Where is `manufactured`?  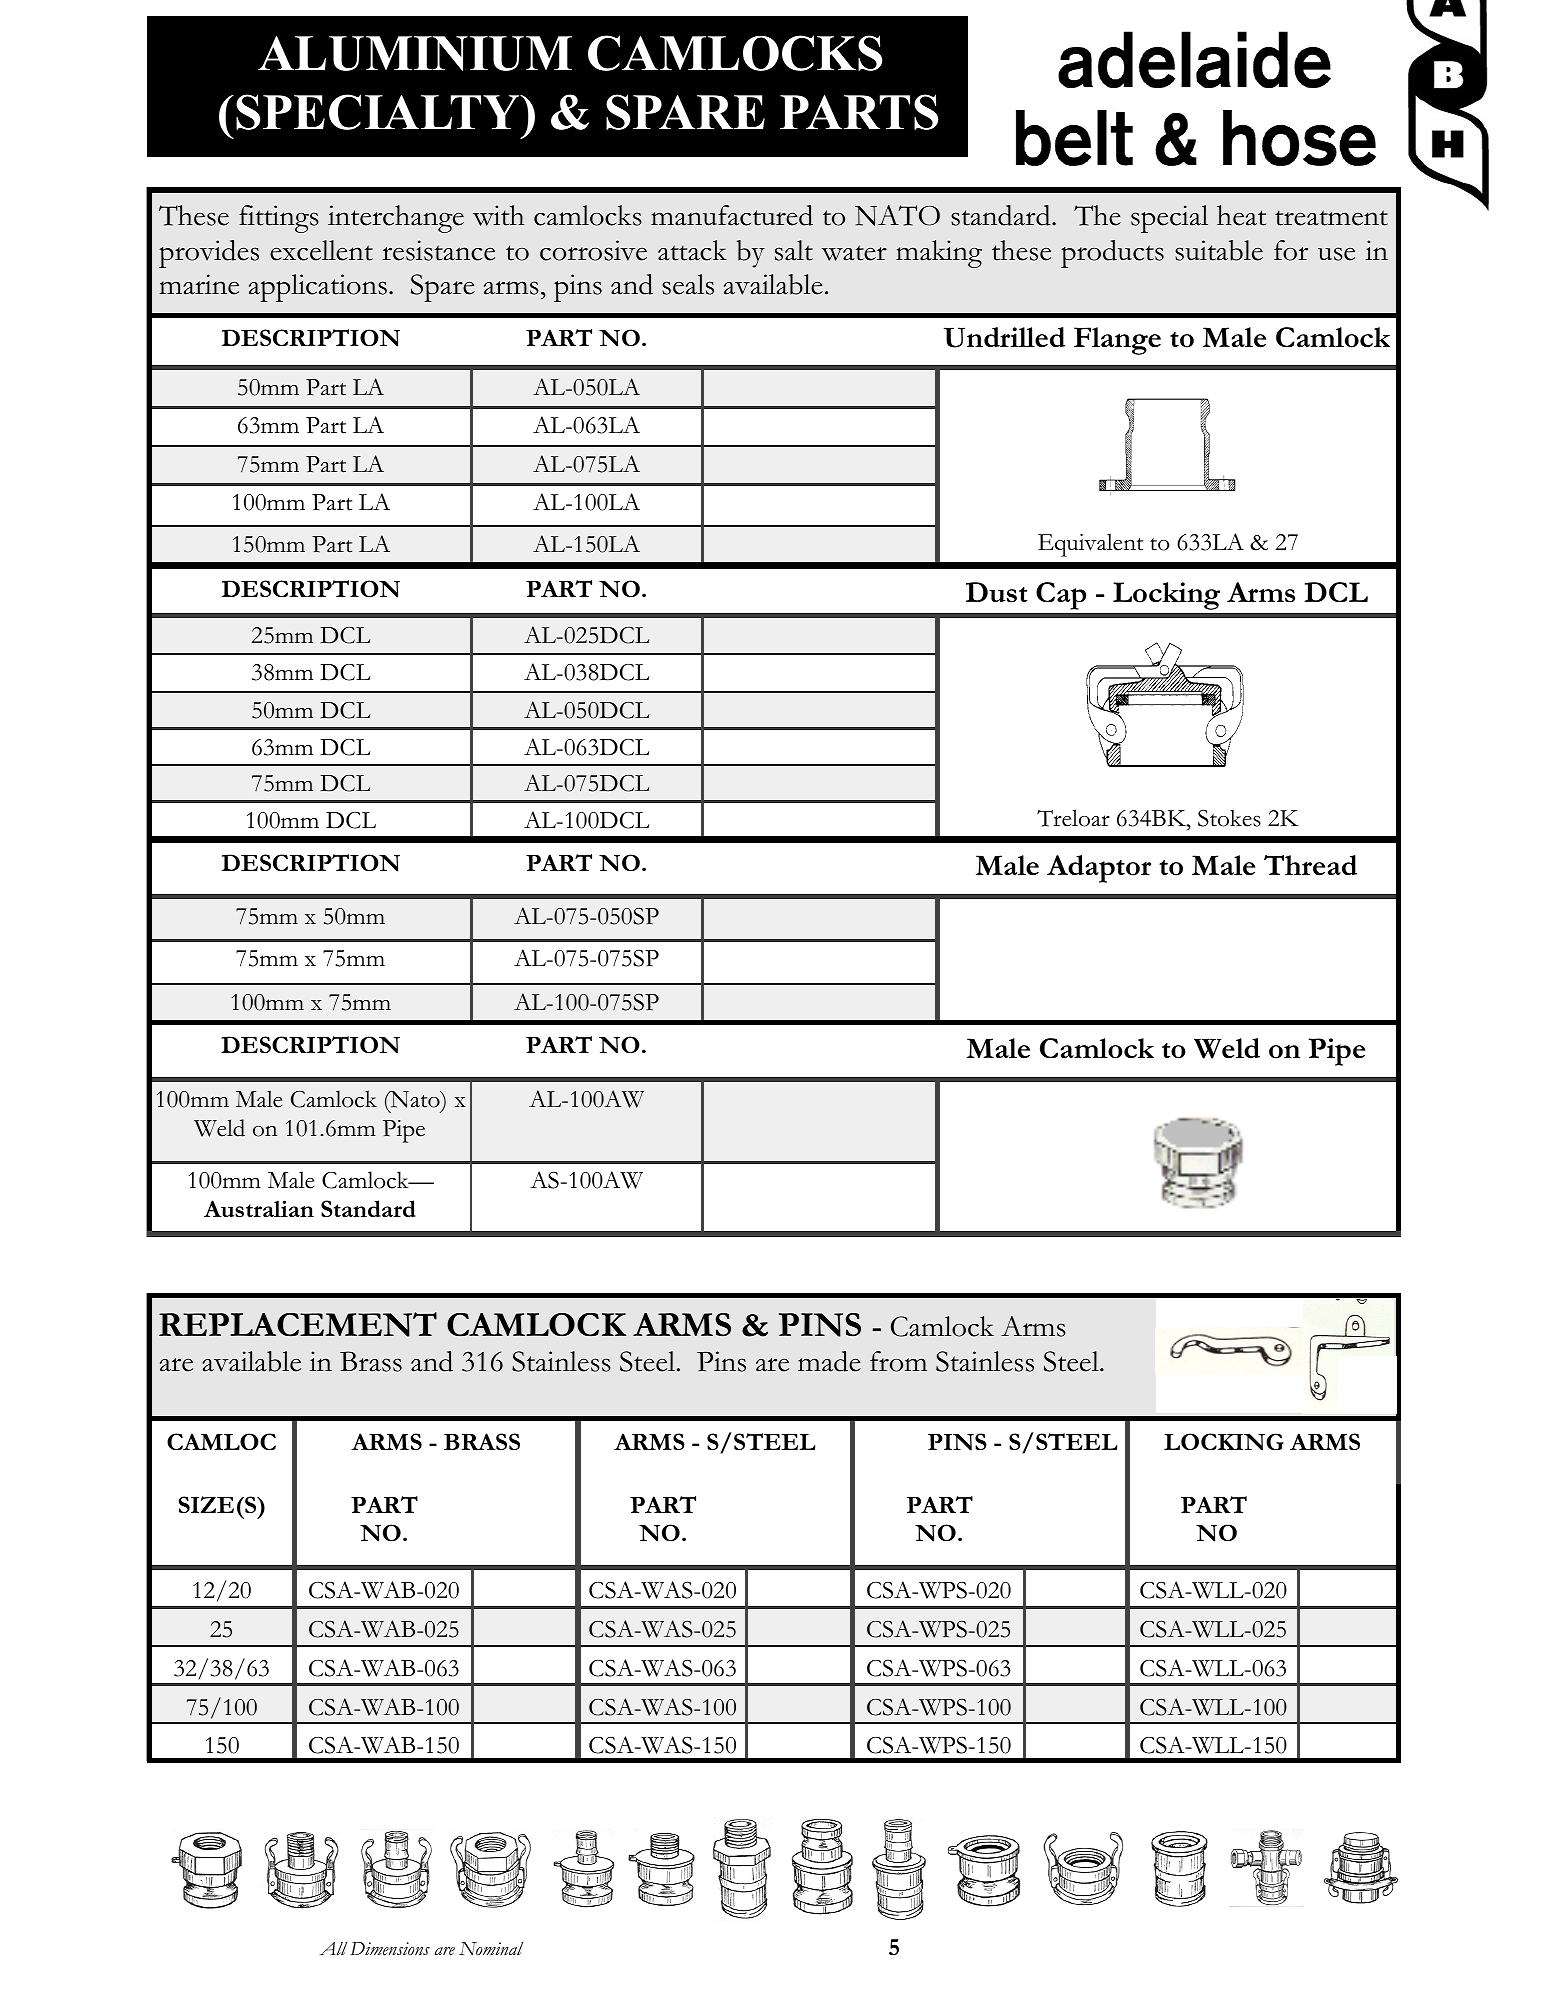 manufactured is located at coordinates (732, 215).
